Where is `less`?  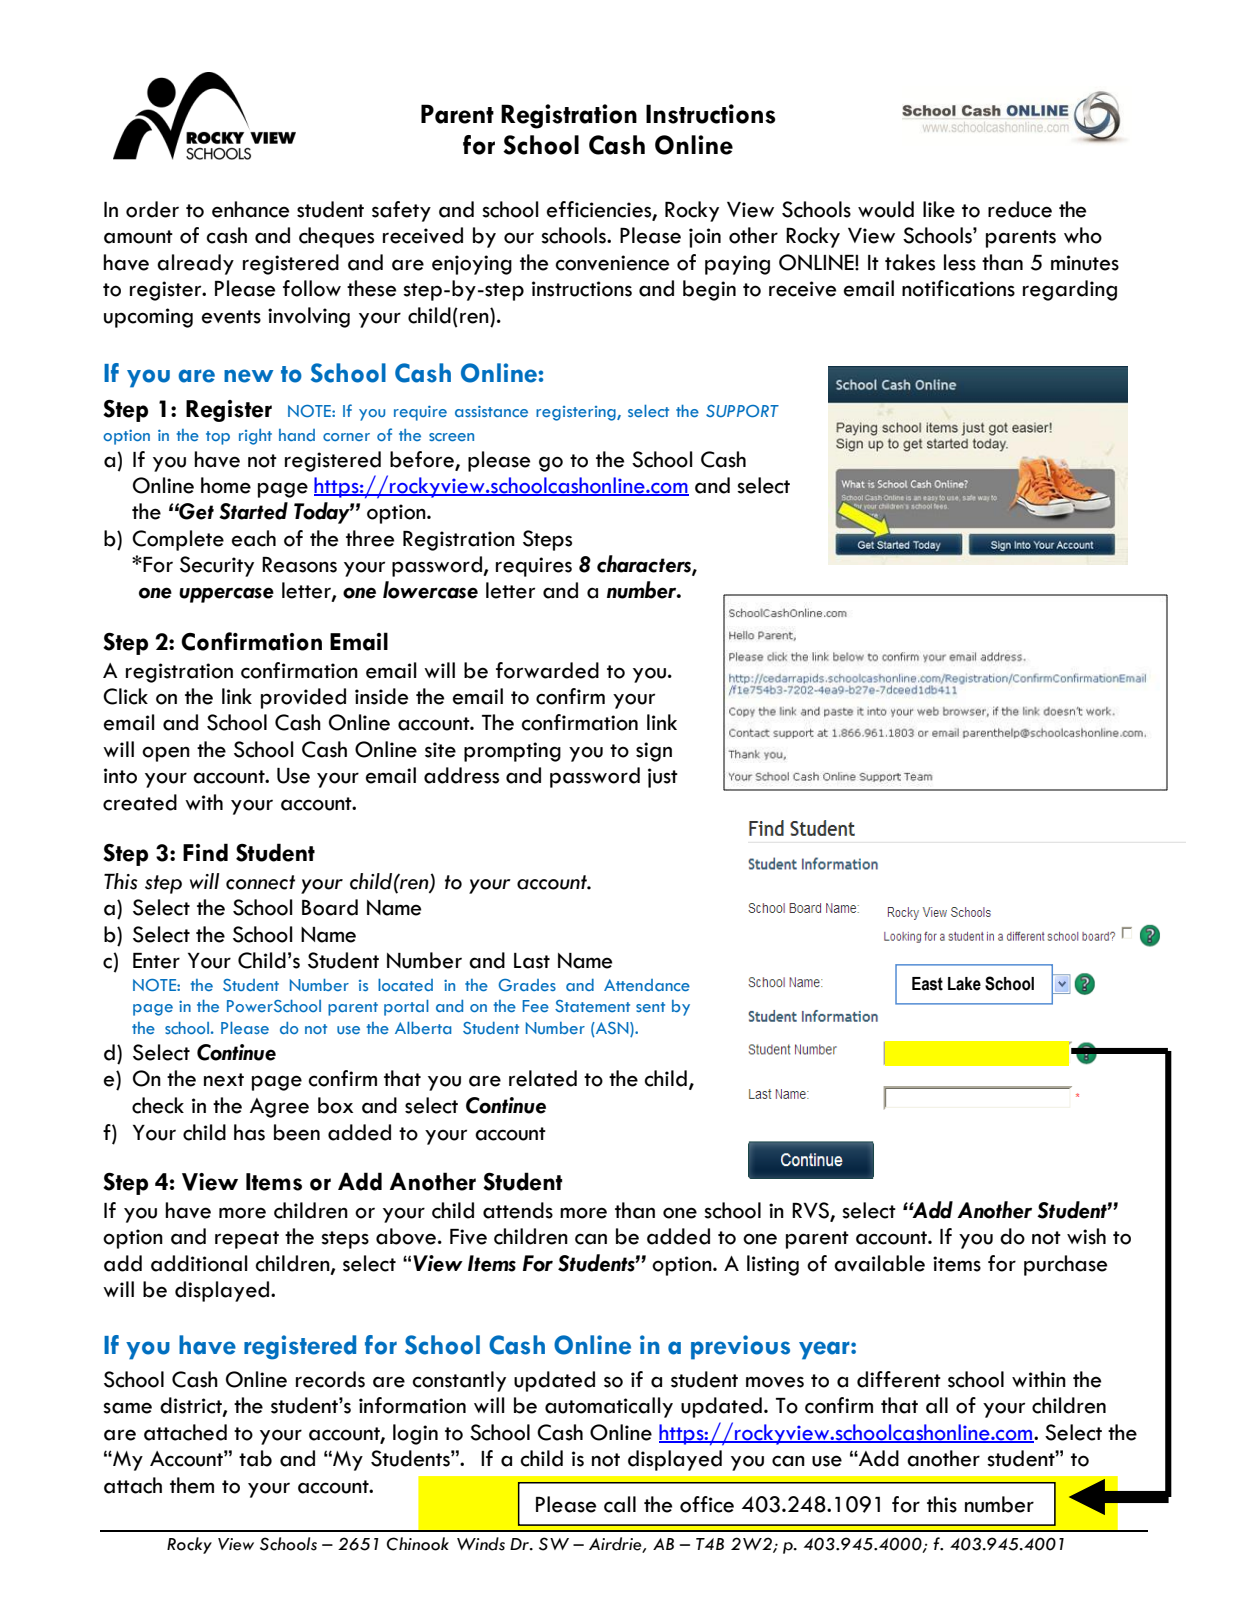 less is located at coordinates (960, 262).
